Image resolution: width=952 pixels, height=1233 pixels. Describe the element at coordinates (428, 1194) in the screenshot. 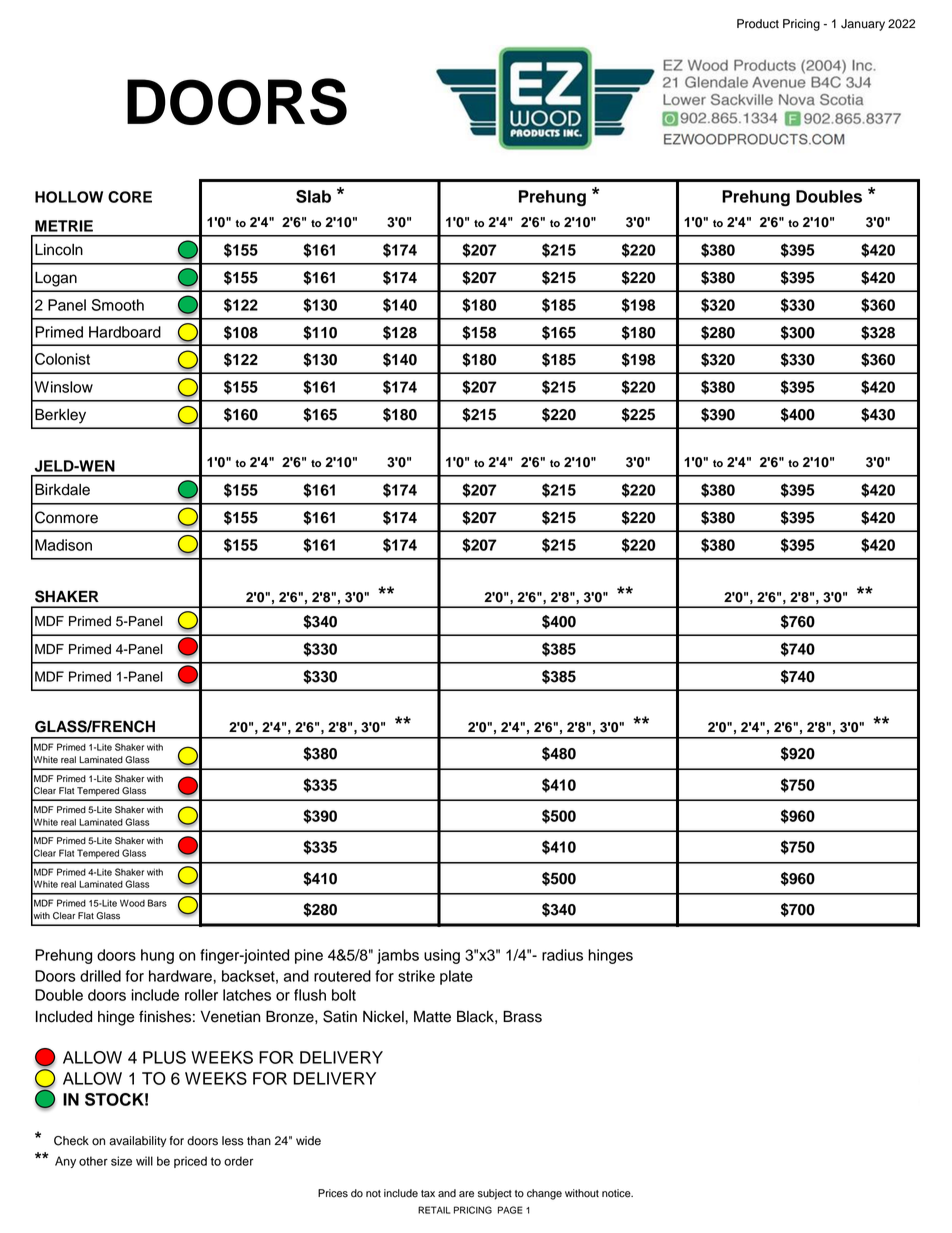

I see `tax` at that location.
